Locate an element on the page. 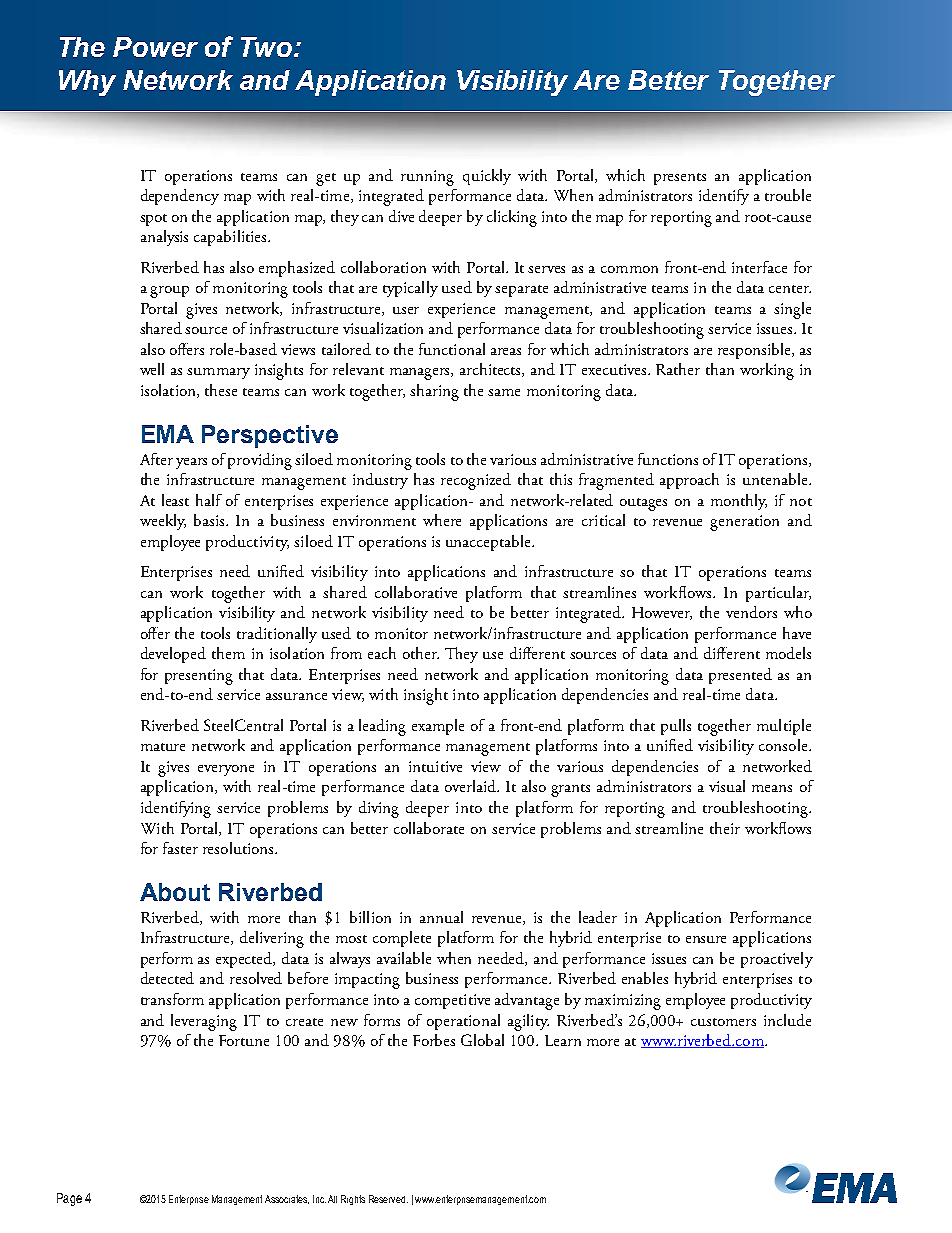 The image size is (952, 1233). functional is located at coordinates (452, 349).
